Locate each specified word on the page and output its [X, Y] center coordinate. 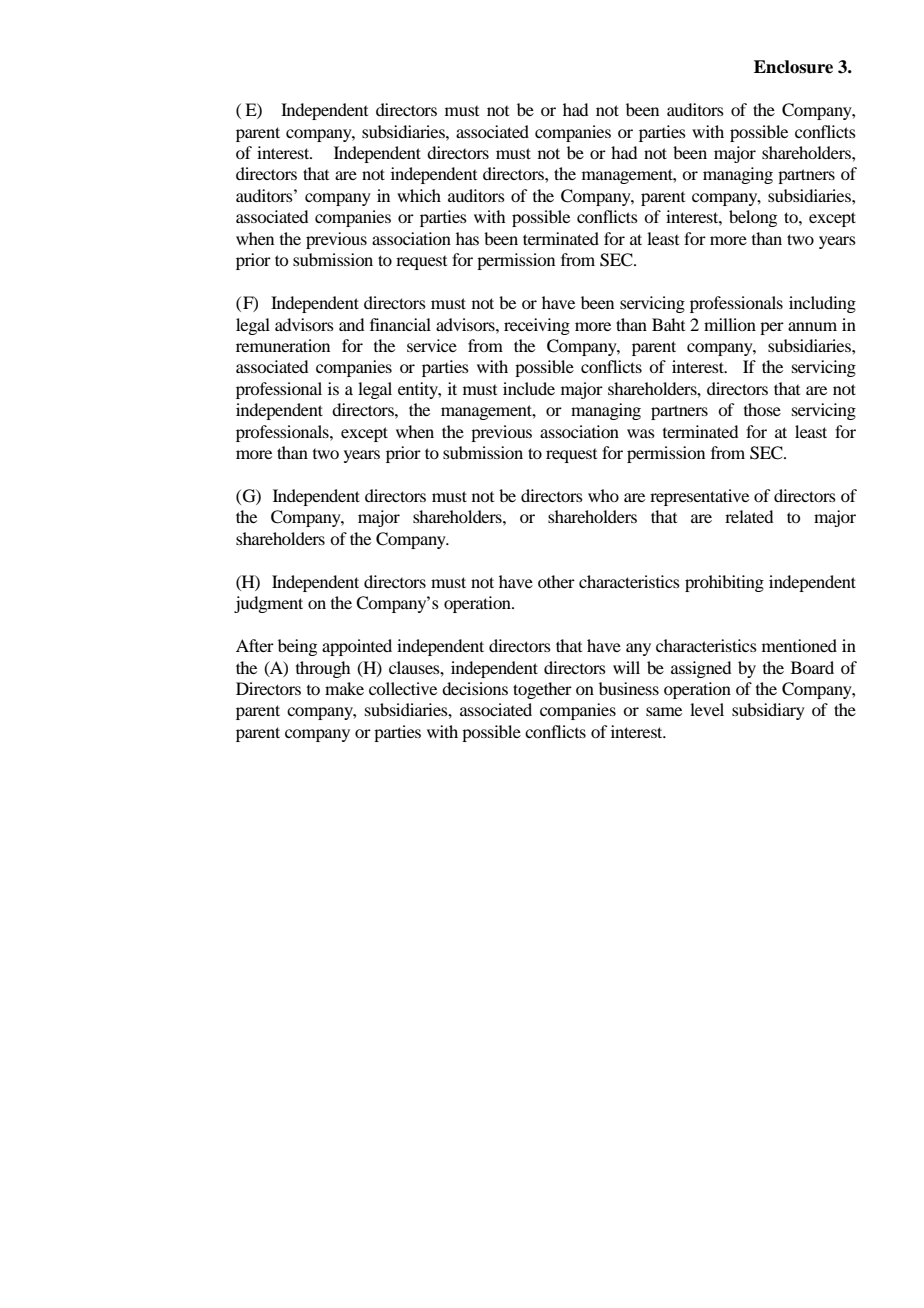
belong [753, 218]
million [730, 324]
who [603, 495]
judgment [268, 604]
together [542, 690]
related [749, 516]
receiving [537, 326]
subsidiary [768, 711]
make [344, 688]
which [419, 195]
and [351, 324]
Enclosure [793, 67]
